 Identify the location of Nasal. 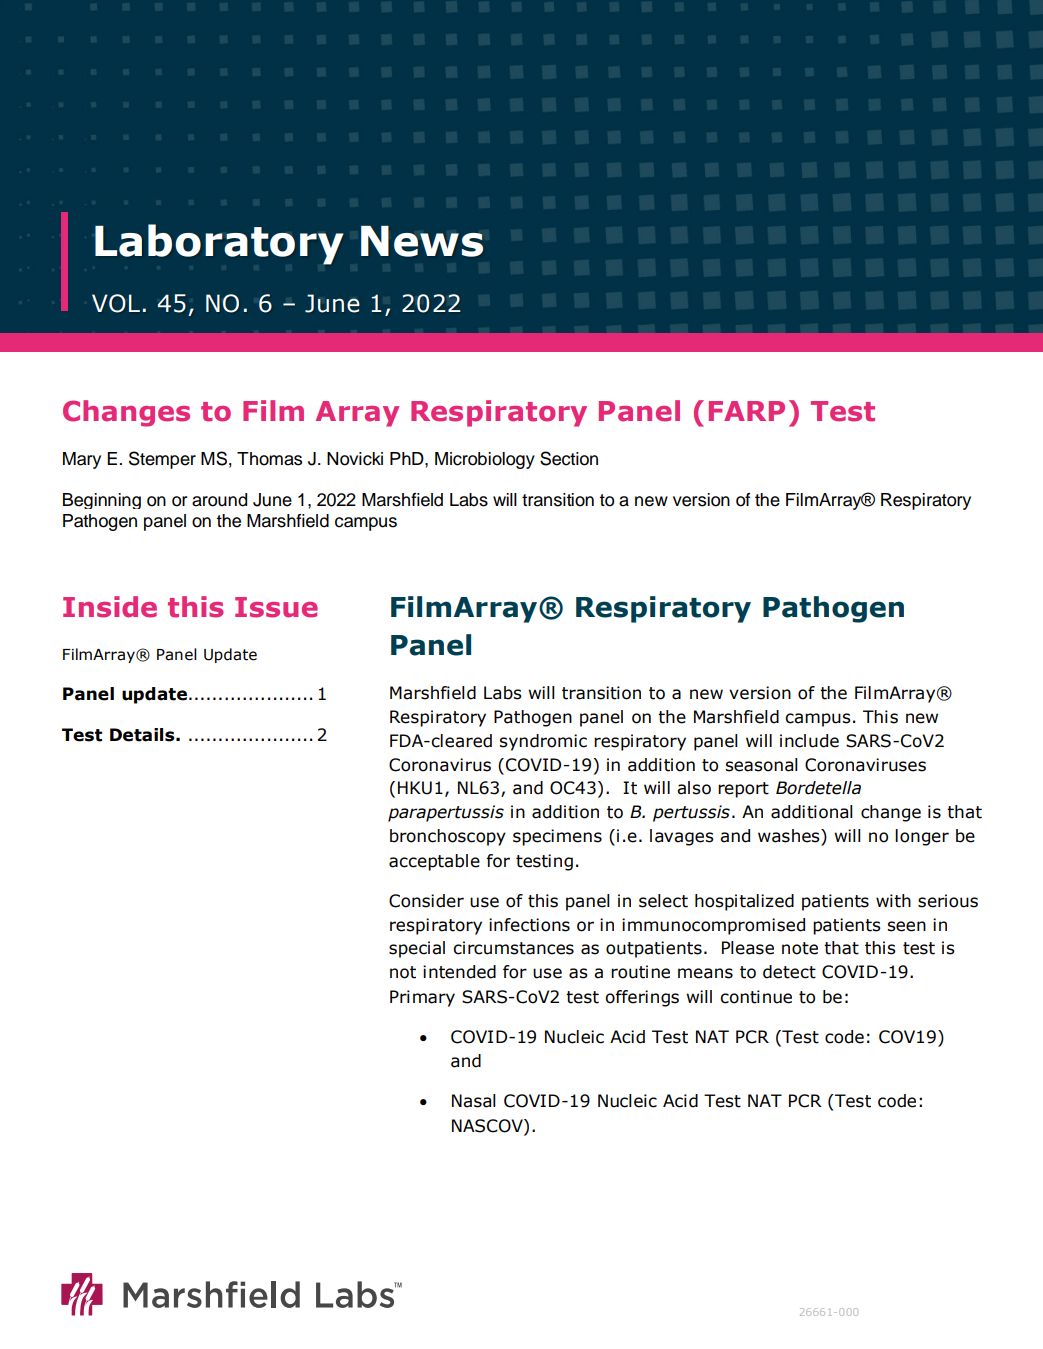
(474, 1101).
